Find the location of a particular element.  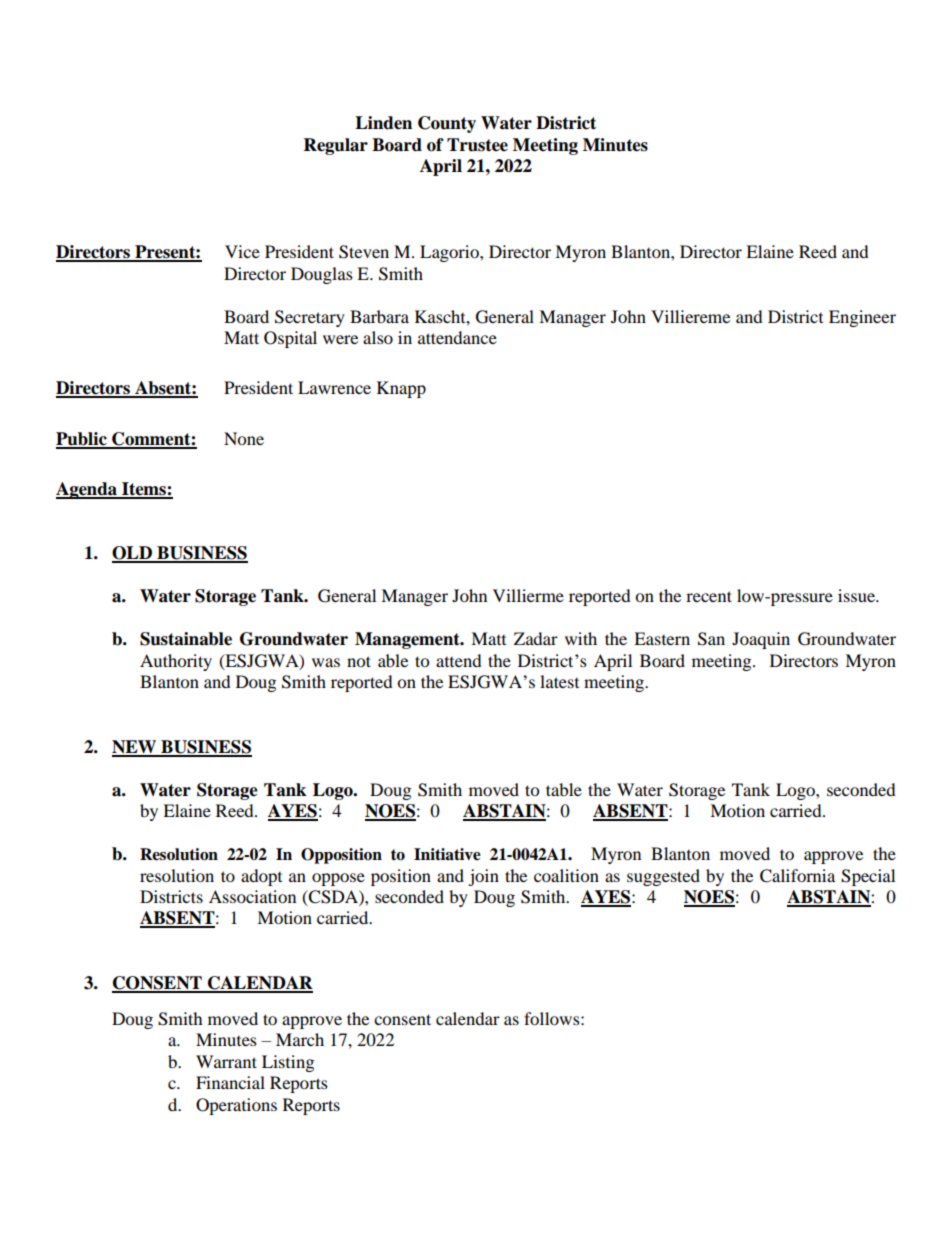

recent is located at coordinates (709, 596).
